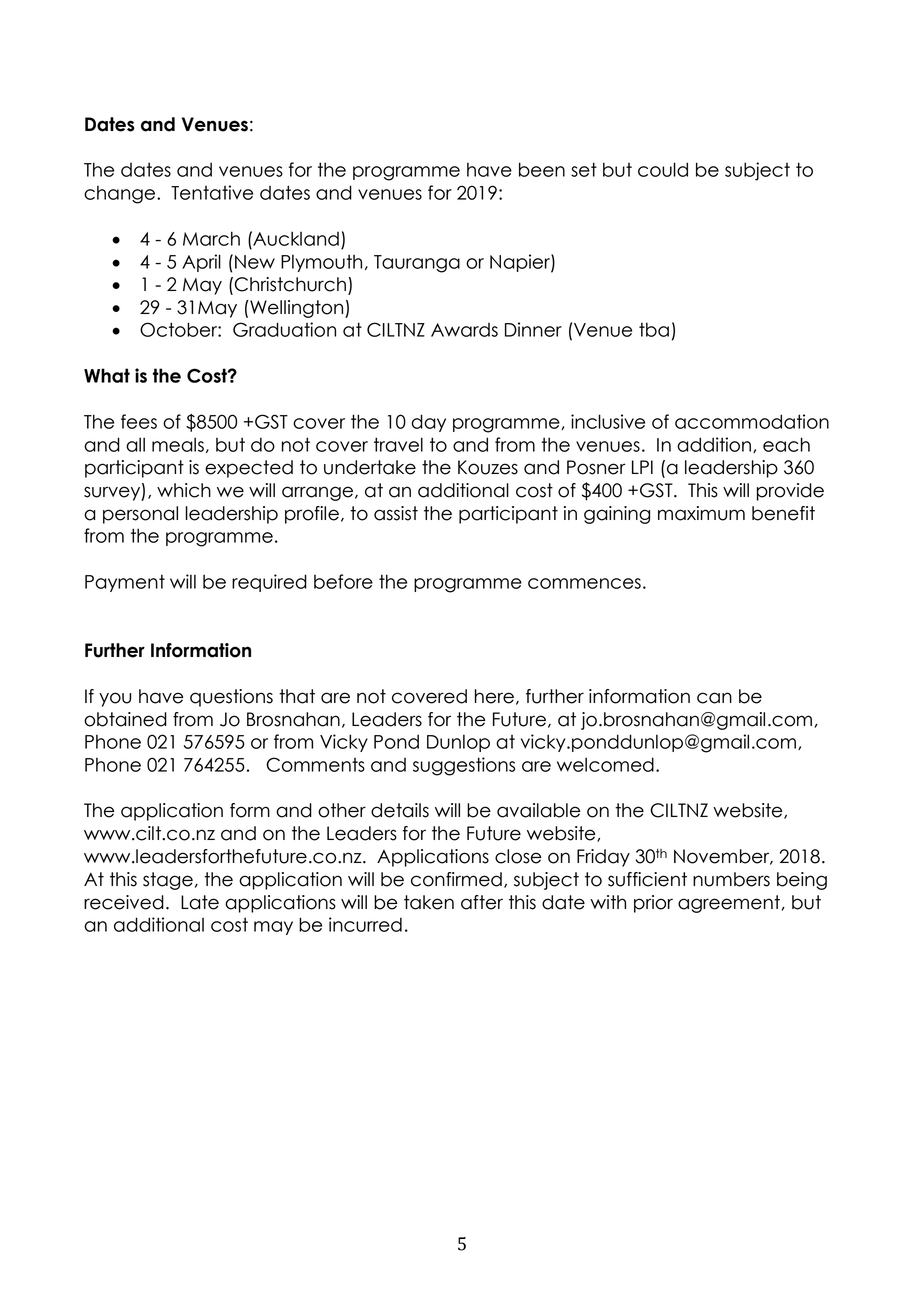  What do you see at coordinates (701, 513) in the image?
I see `maximum` at bounding box center [701, 513].
